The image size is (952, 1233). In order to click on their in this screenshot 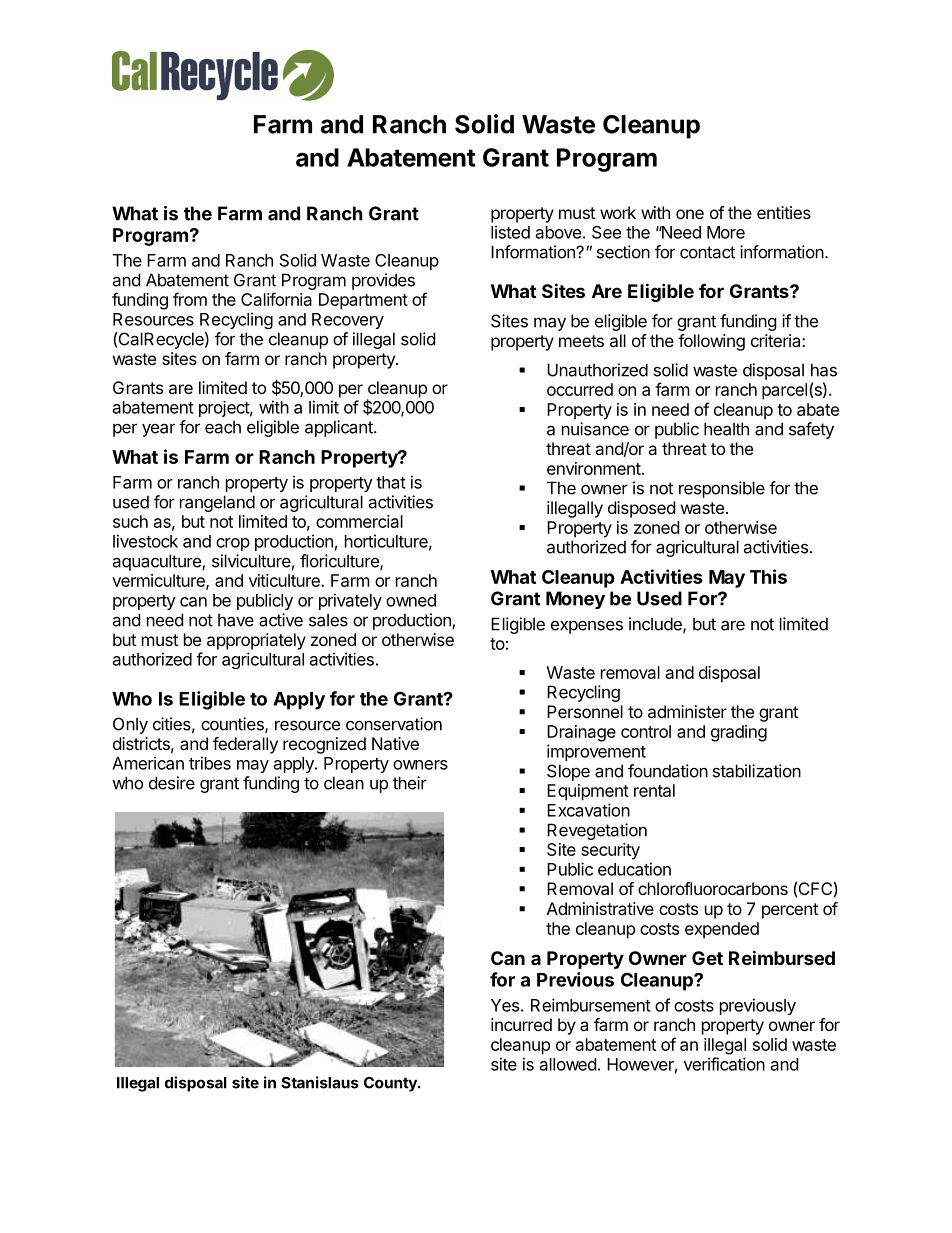, I will do `click(410, 783)`.
